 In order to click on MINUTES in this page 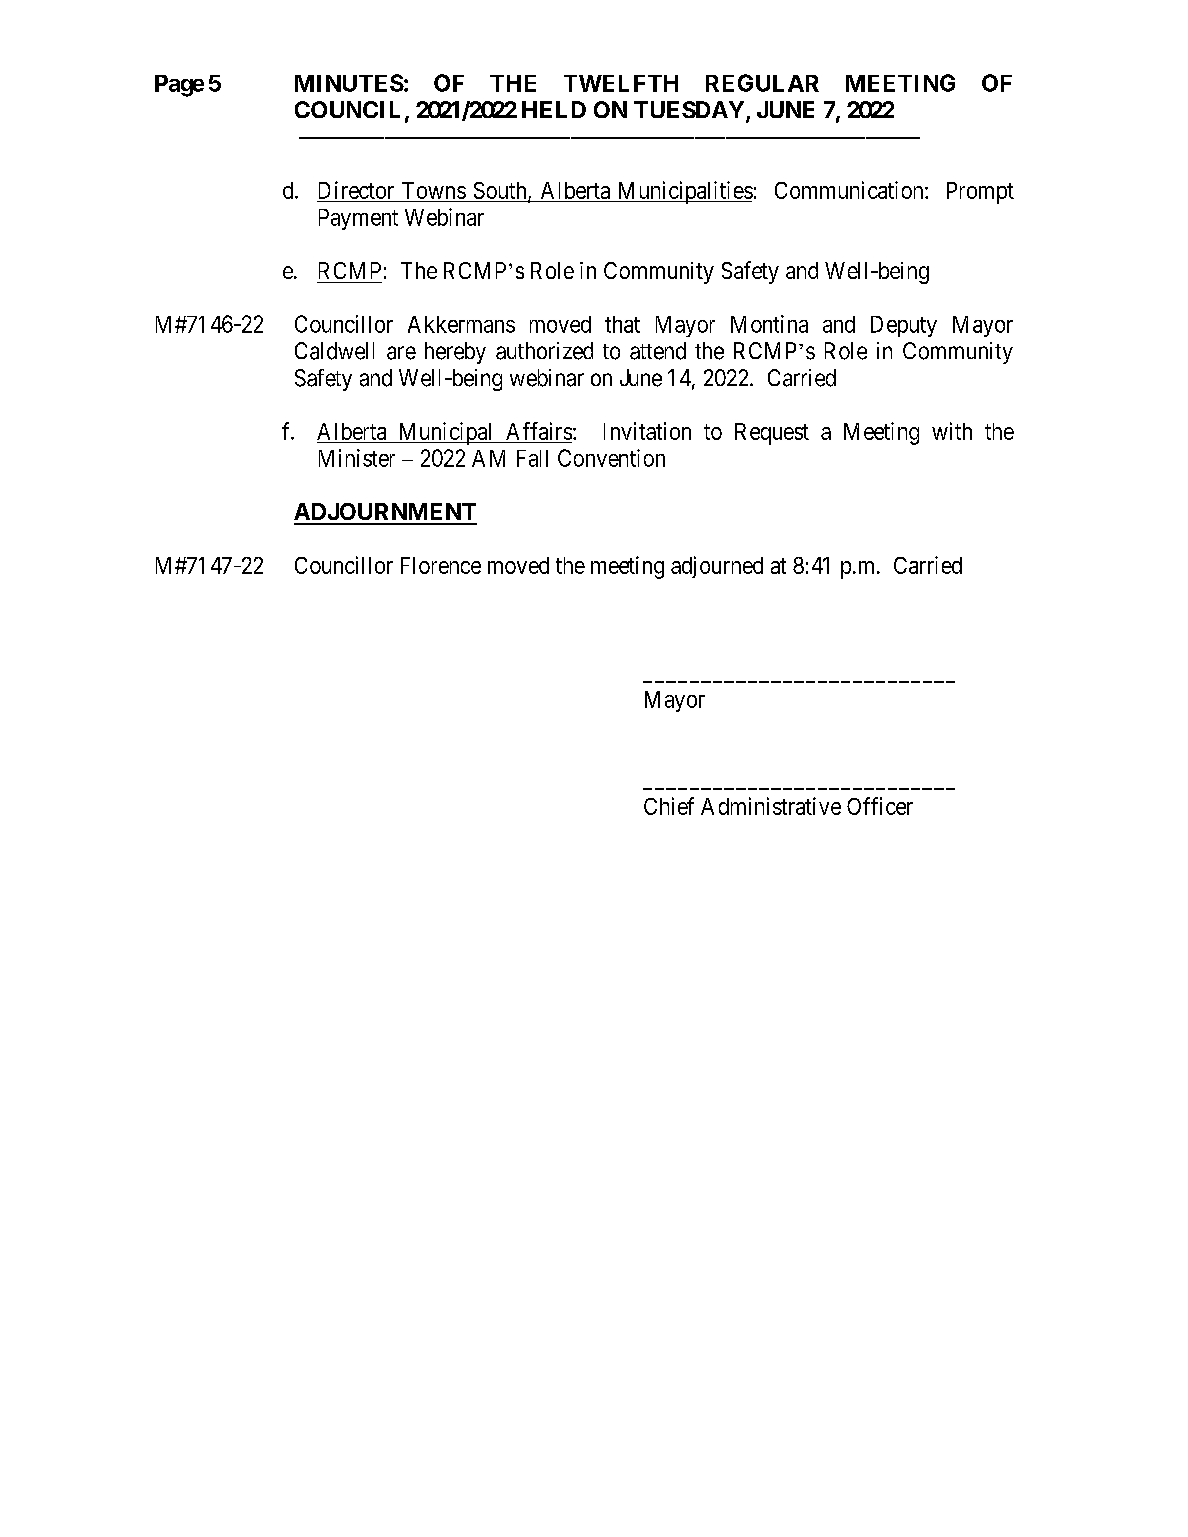, I will do `click(349, 83)`.
